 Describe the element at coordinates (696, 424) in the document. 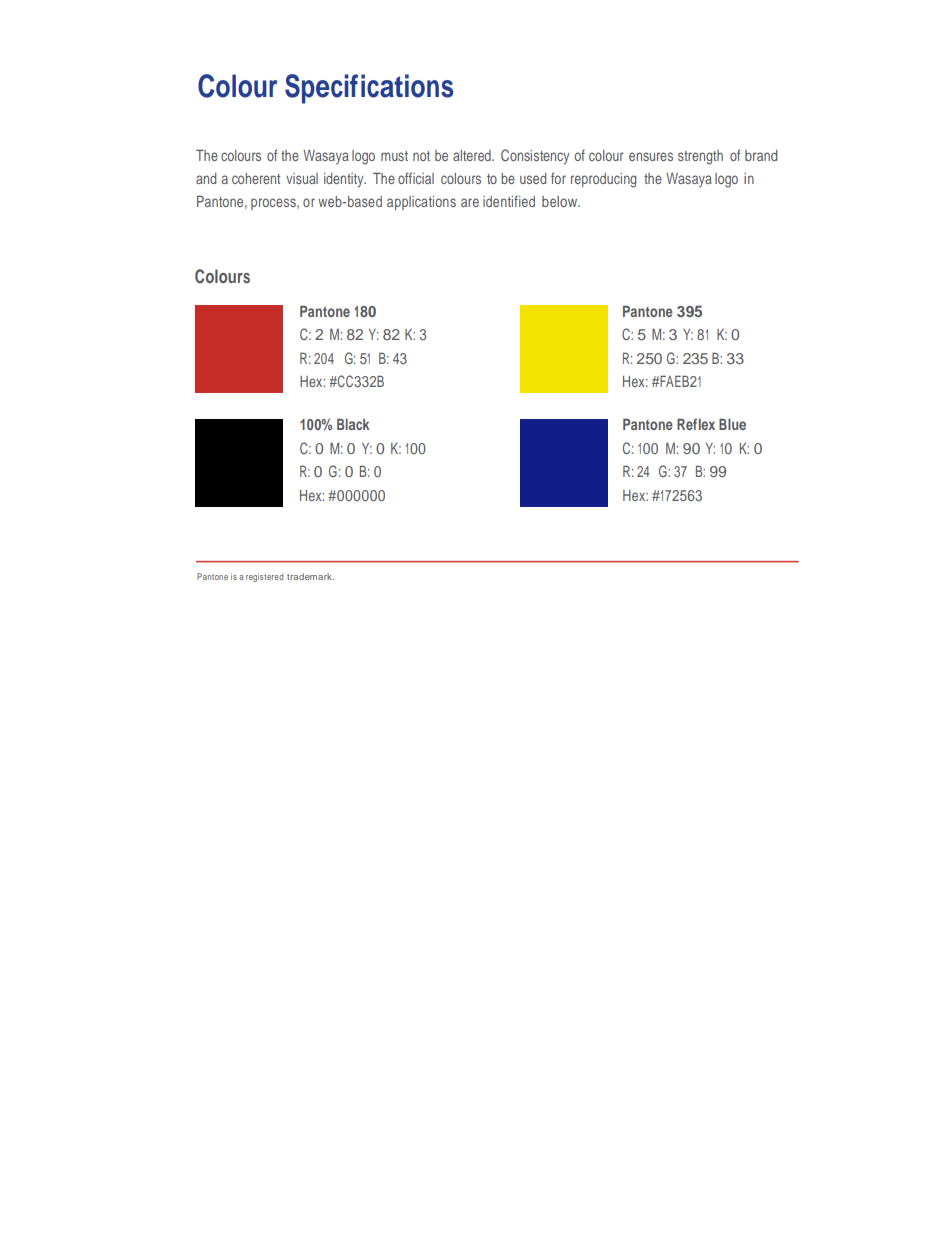

I see `Reflex` at that location.
